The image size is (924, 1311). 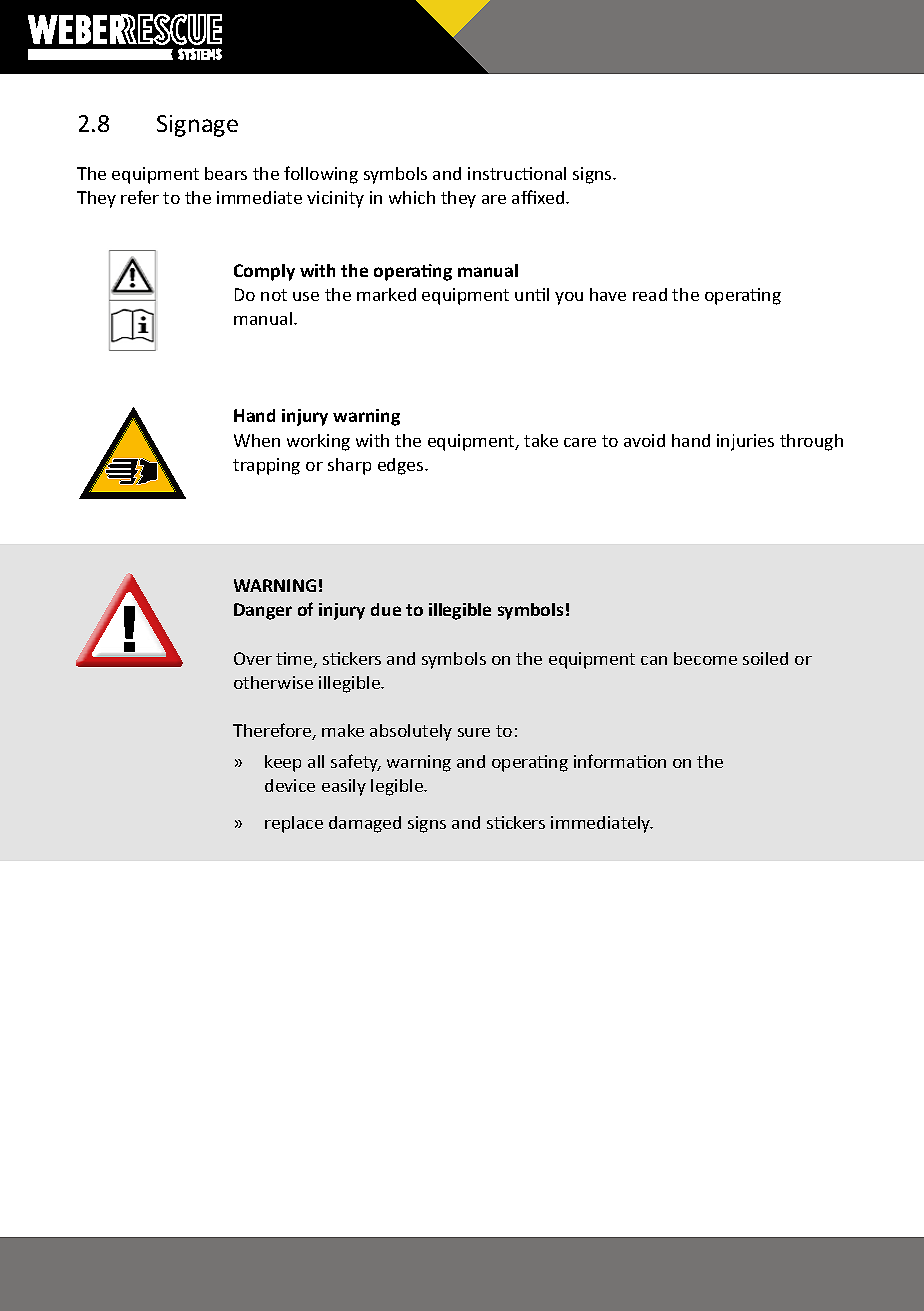 I want to click on edges, so click(x=402, y=466).
